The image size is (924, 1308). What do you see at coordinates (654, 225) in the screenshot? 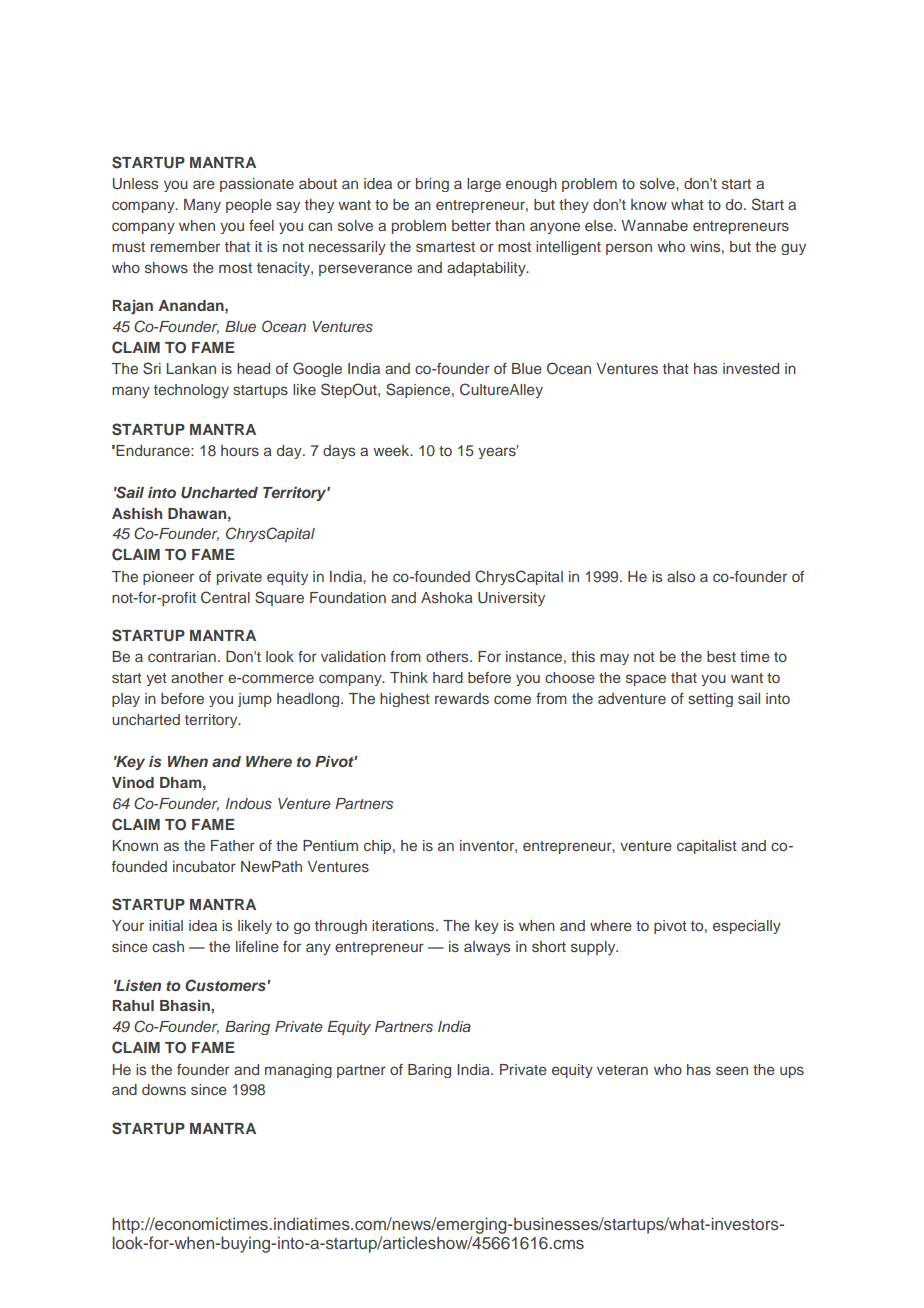
I see `Wannabe` at bounding box center [654, 225].
